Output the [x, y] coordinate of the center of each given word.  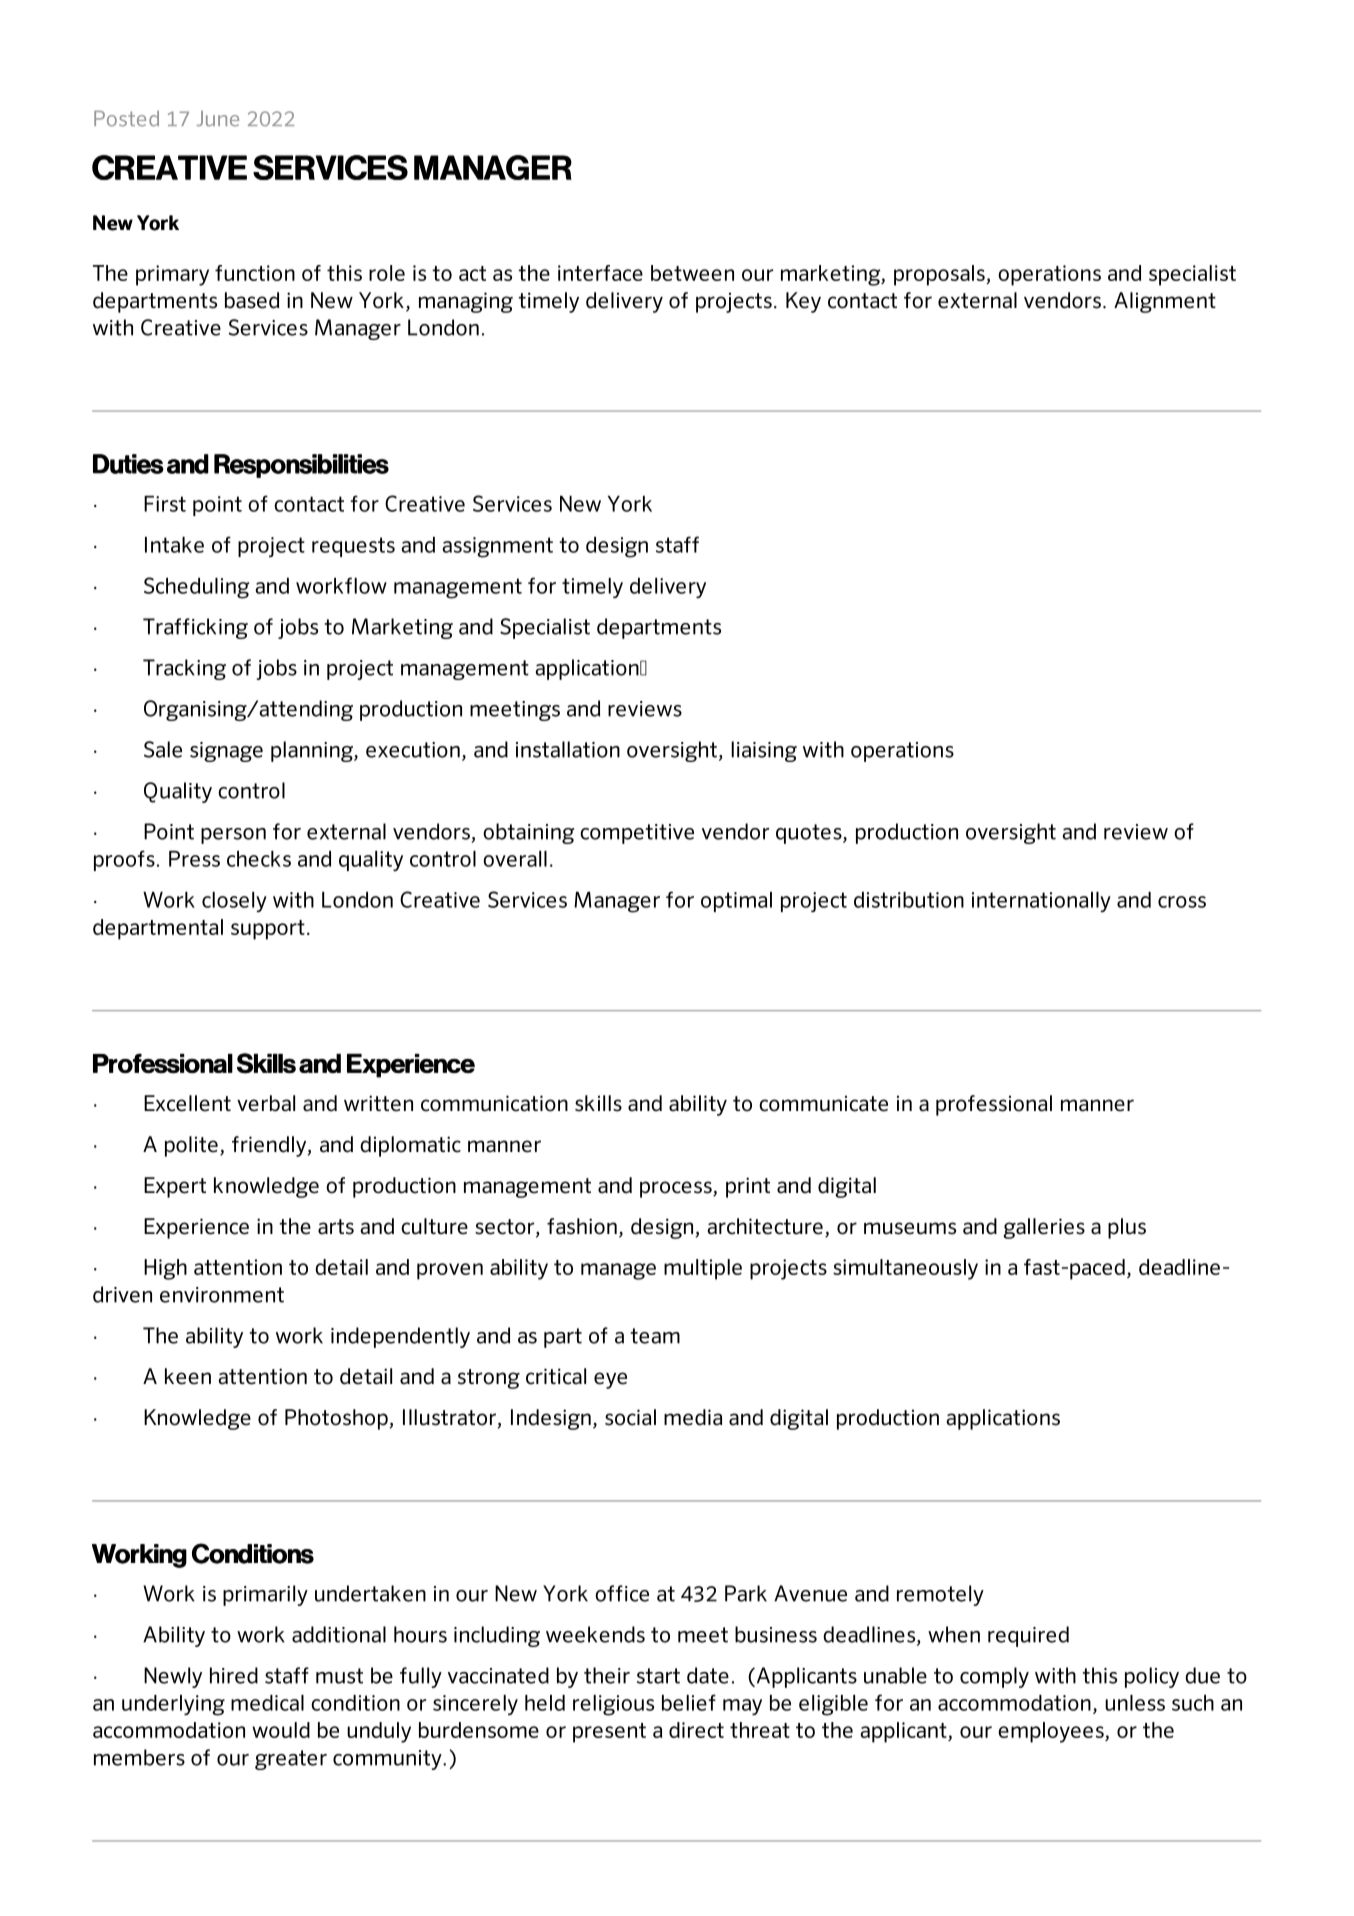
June [218, 119]
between [692, 273]
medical [267, 1703]
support [268, 930]
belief [689, 1702]
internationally [1041, 902]
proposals [940, 275]
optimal [736, 902]
